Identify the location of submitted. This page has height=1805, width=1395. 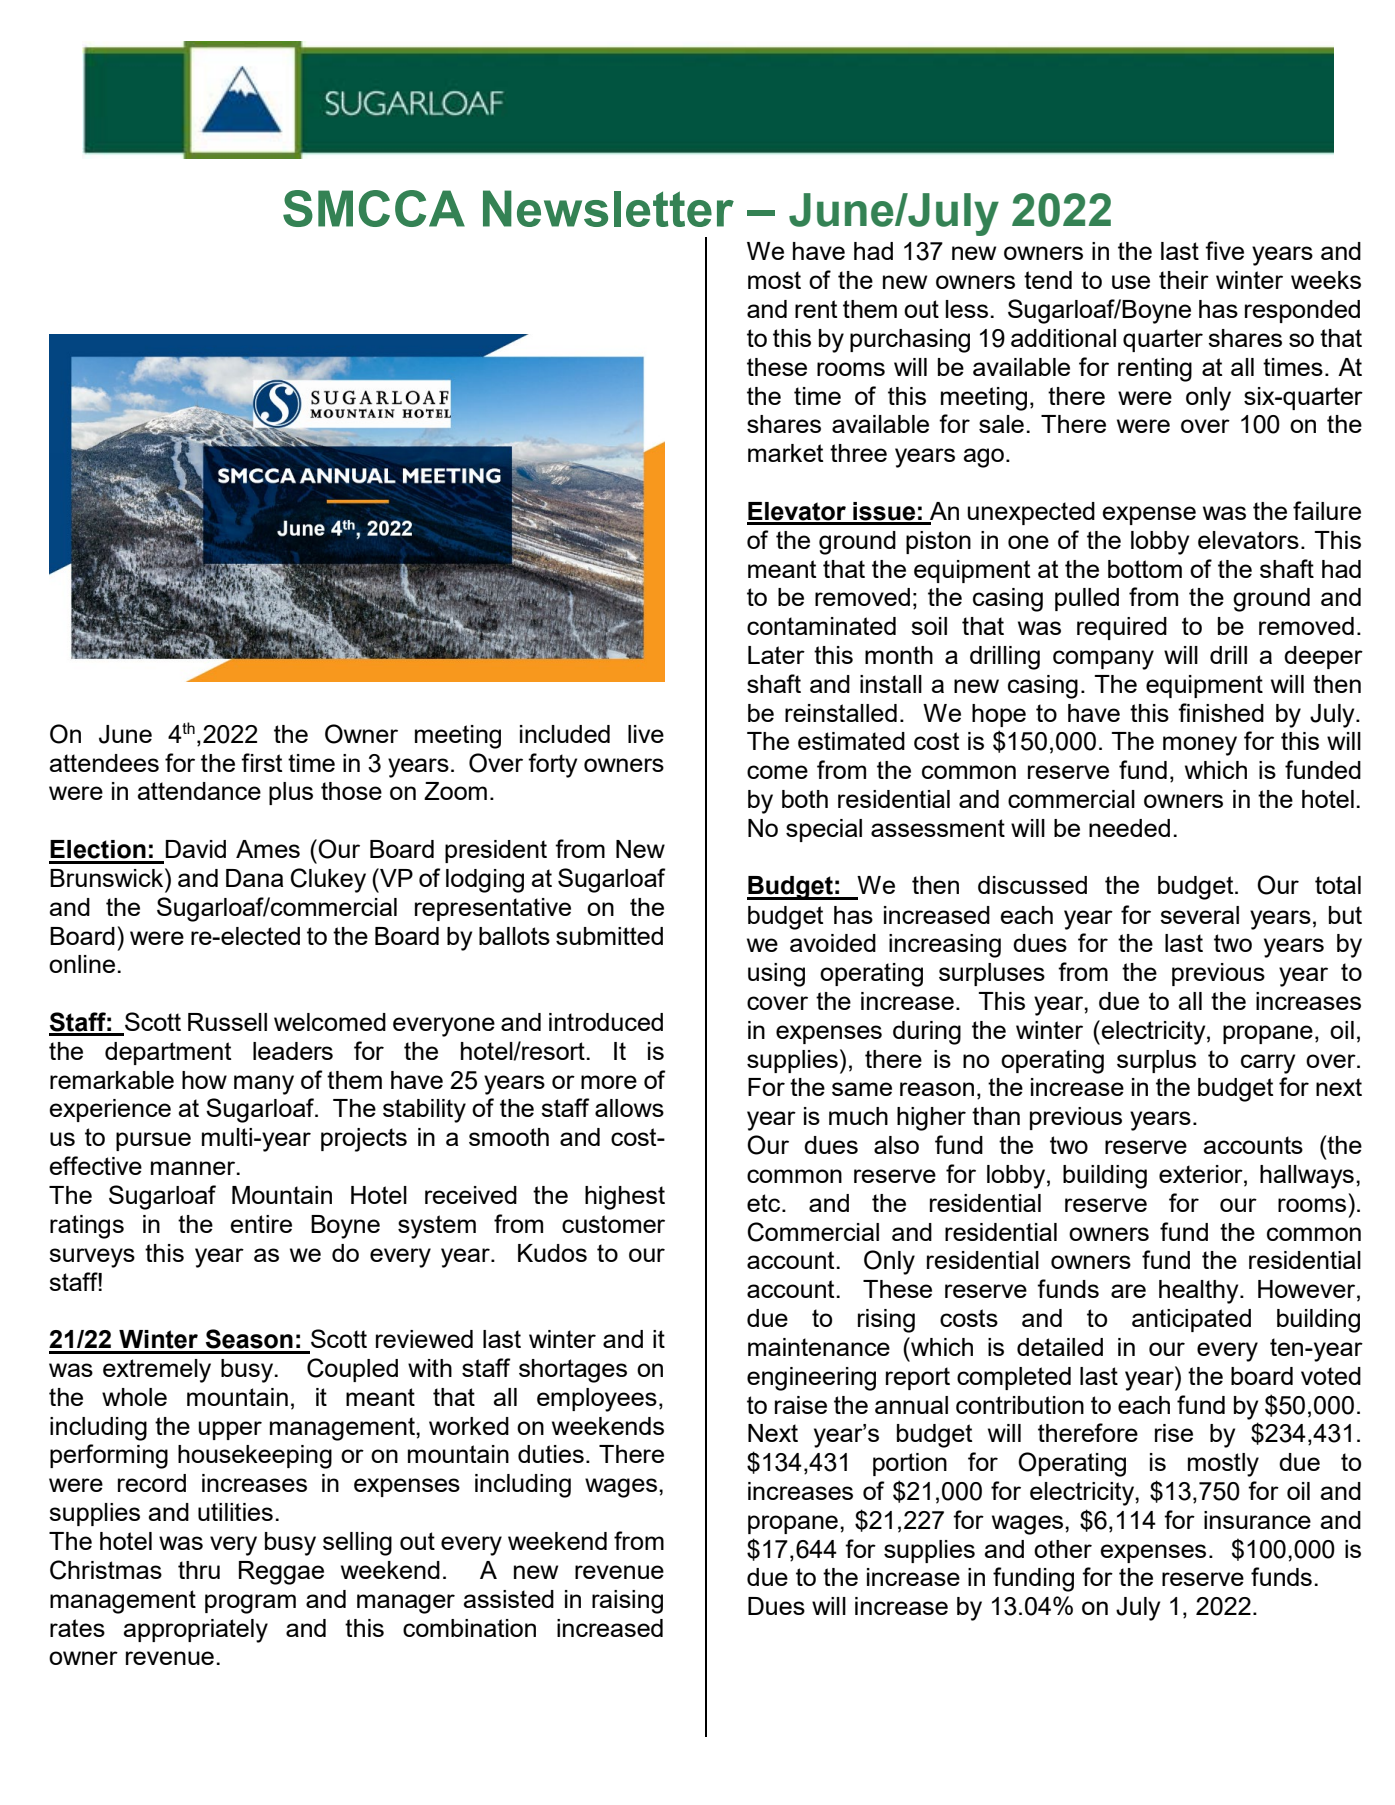
(609, 936).
